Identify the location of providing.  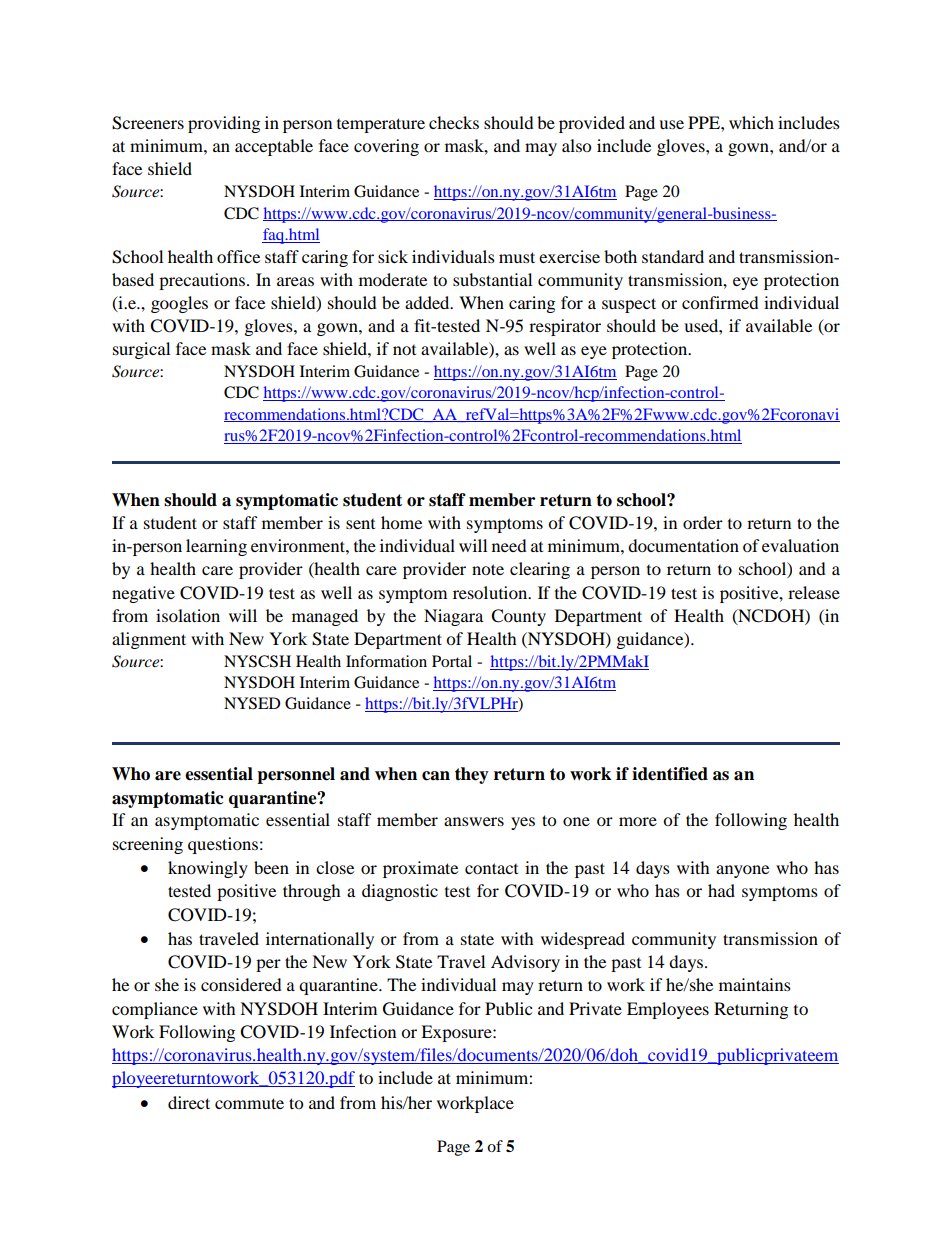
(224, 124).
